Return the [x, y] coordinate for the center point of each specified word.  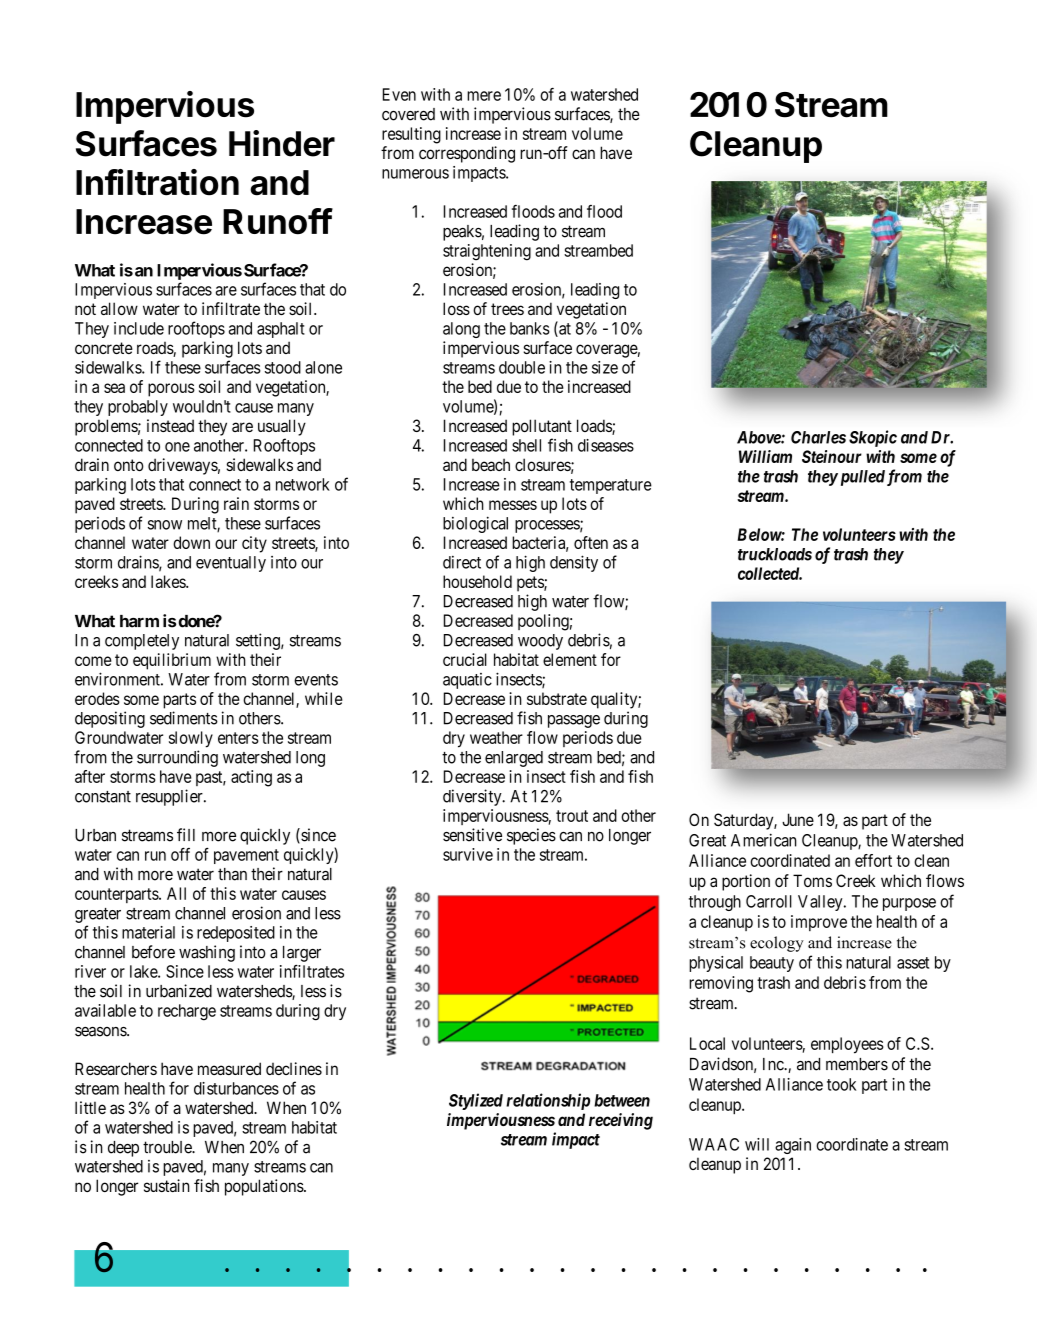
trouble [168, 1147]
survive [468, 854]
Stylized [476, 1101]
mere [484, 96]
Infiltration [157, 182]
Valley [821, 903]
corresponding [467, 154]
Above [759, 437]
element [570, 659]
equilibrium [172, 661]
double [522, 367]
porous [171, 390]
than [232, 874]
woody [540, 642]
